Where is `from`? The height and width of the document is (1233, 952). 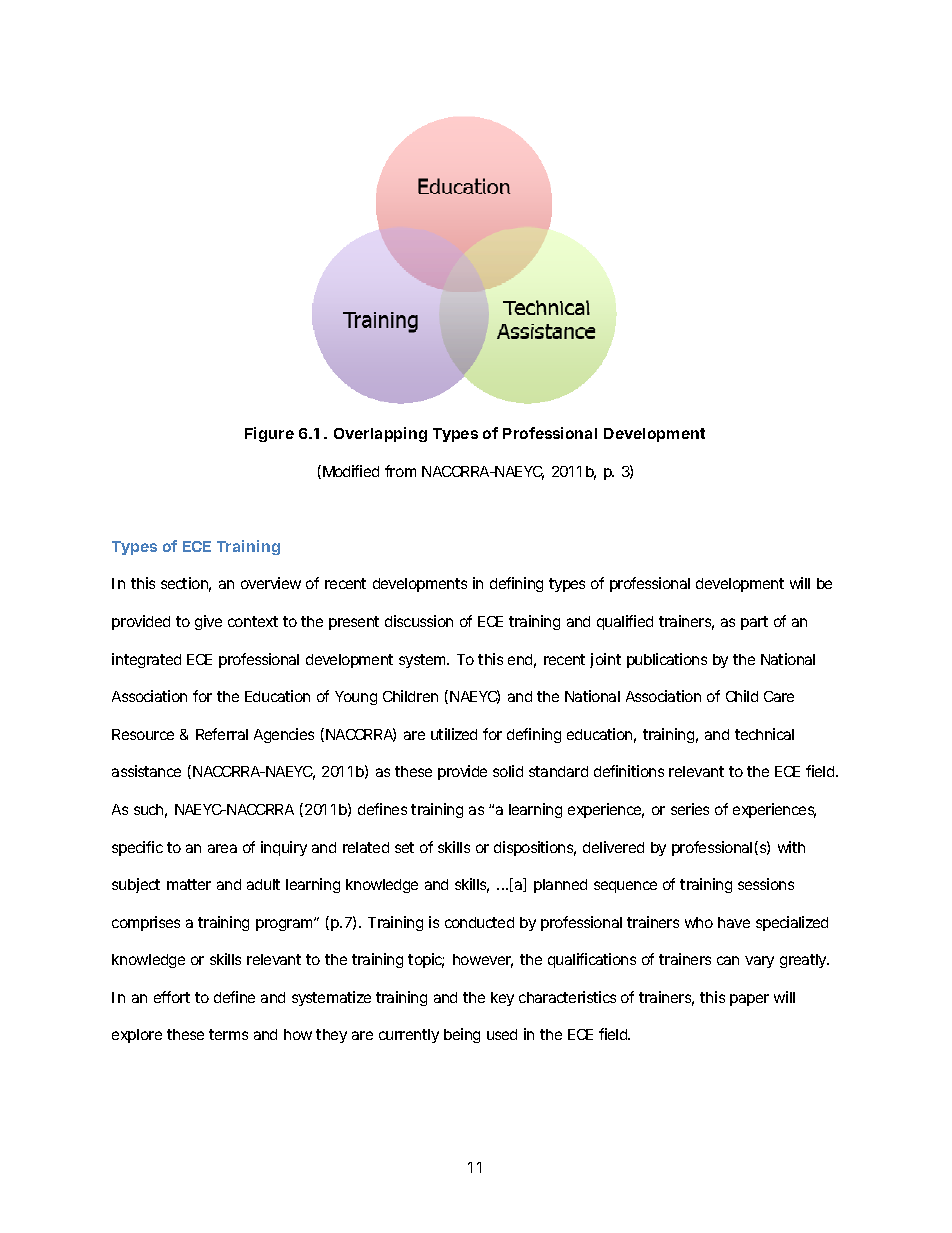
from is located at coordinates (400, 471).
